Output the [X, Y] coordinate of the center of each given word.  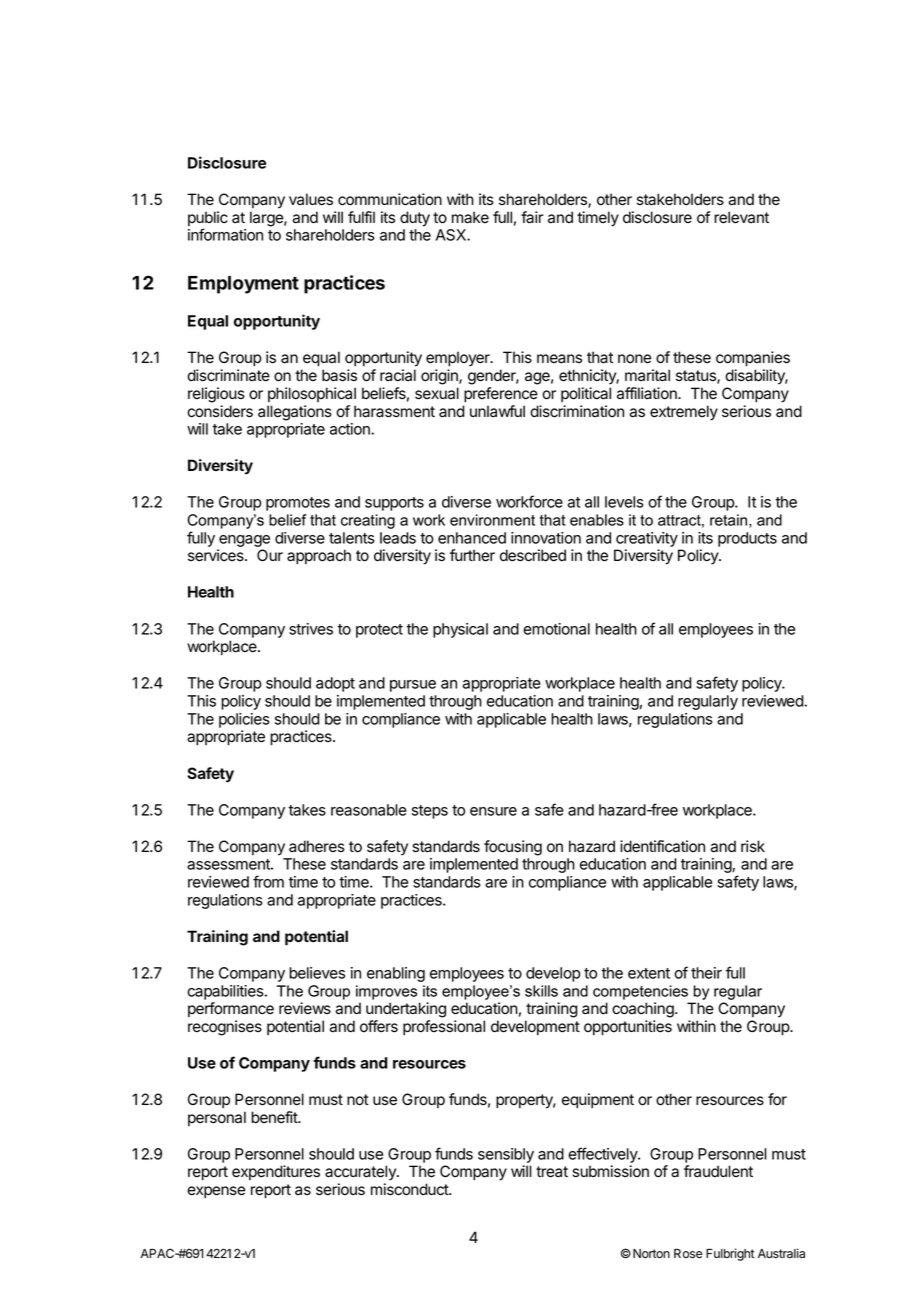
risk [753, 846]
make [470, 217]
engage [243, 542]
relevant [741, 217]
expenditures [276, 1172]
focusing [513, 848]
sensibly [506, 1157]
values [311, 199]
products [747, 539]
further [472, 555]
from [268, 881]
